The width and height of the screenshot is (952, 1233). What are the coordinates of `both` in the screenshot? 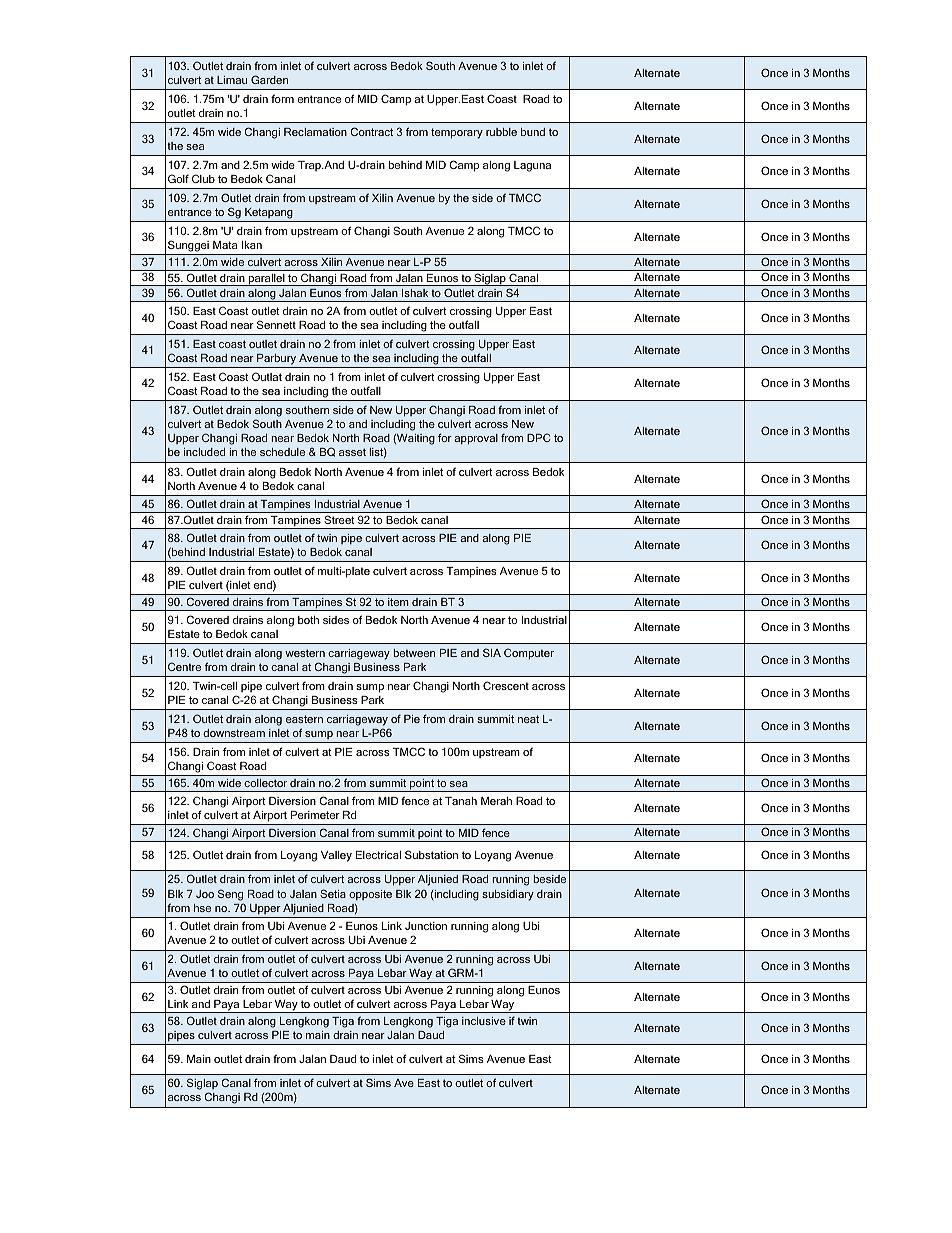 It's located at (308, 620).
